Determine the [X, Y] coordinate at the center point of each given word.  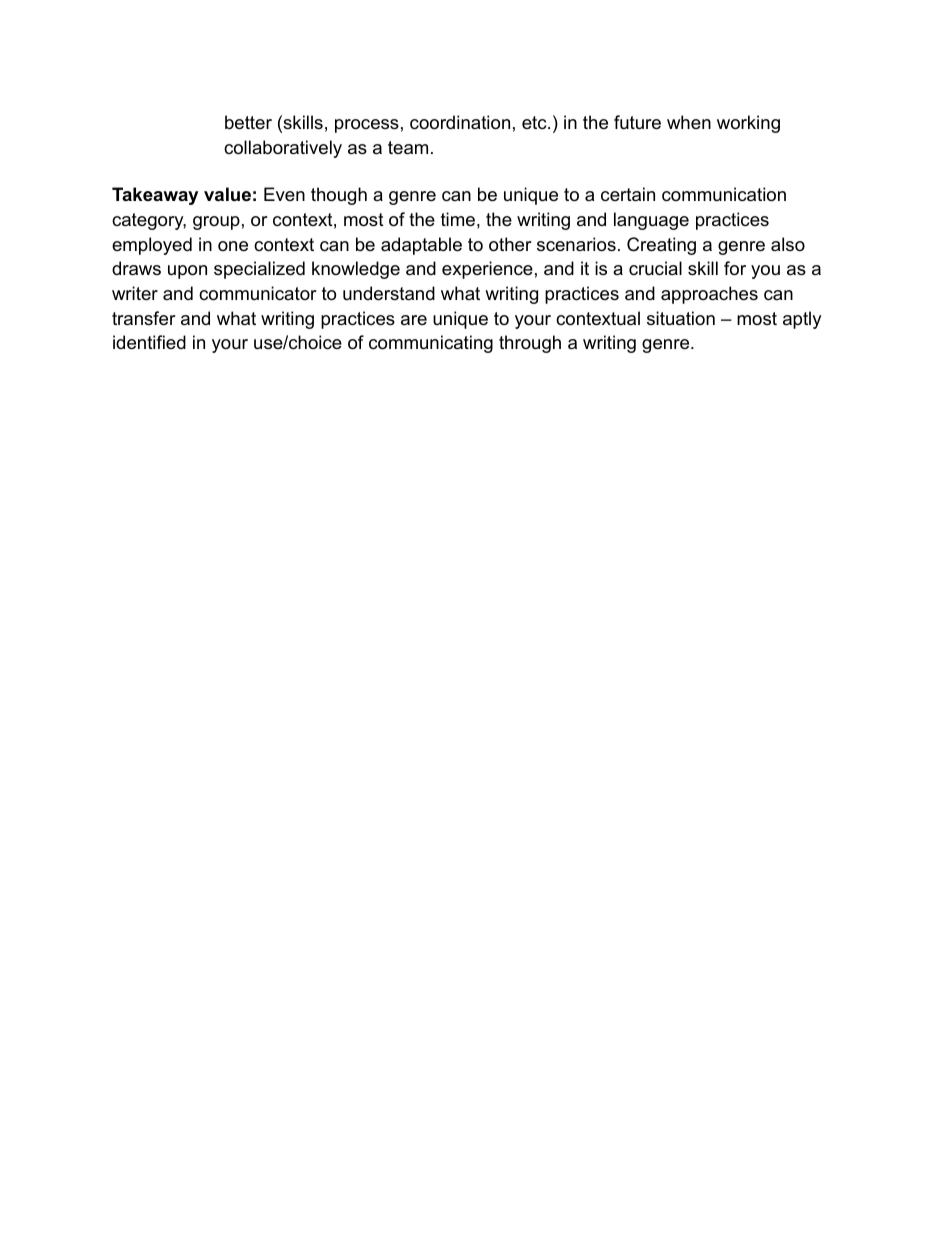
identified [149, 342]
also [788, 244]
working [748, 124]
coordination [460, 122]
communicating [431, 344]
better [248, 122]
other [510, 244]
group [216, 223]
